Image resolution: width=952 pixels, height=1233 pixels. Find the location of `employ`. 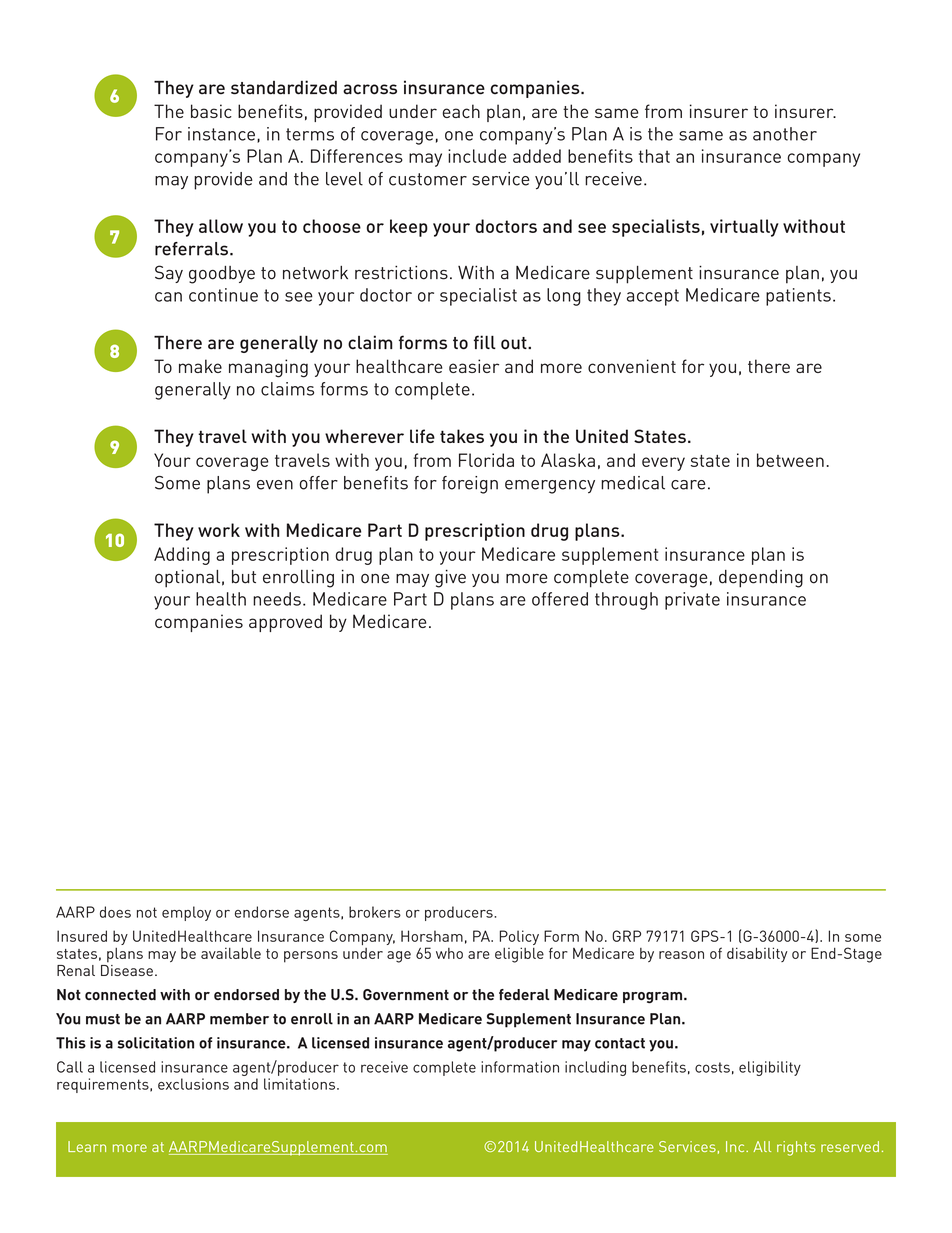

employ is located at coordinates (186, 913).
